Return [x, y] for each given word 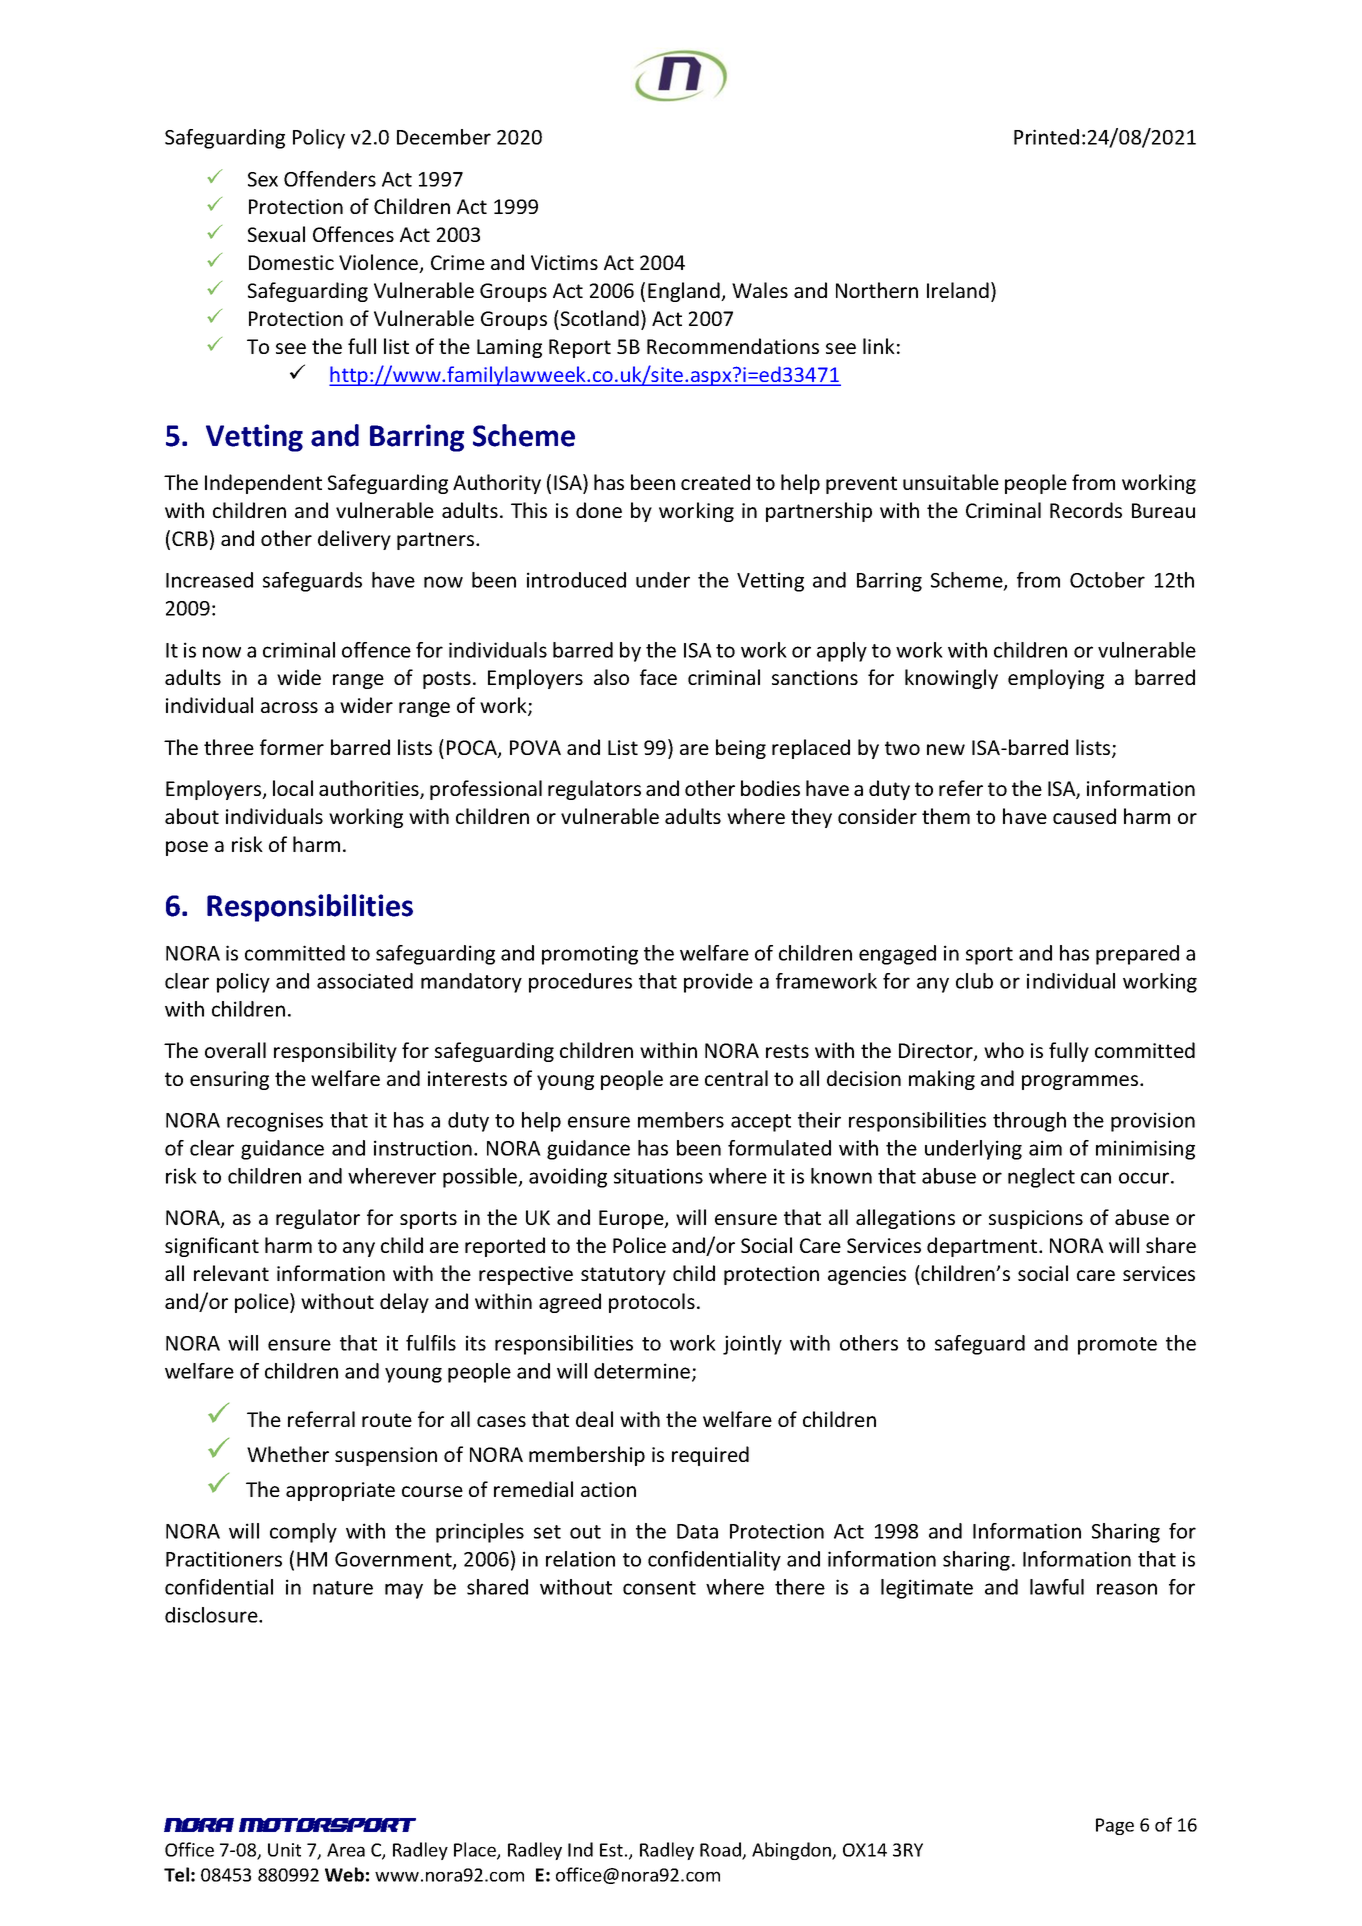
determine [643, 1372]
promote [1117, 1346]
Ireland [958, 290]
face [658, 677]
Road [721, 1850]
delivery [354, 540]
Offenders [330, 179]
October [1107, 580]
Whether [288, 1454]
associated [365, 981]
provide [718, 983]
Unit [284, 1850]
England [685, 292]
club [974, 981]
